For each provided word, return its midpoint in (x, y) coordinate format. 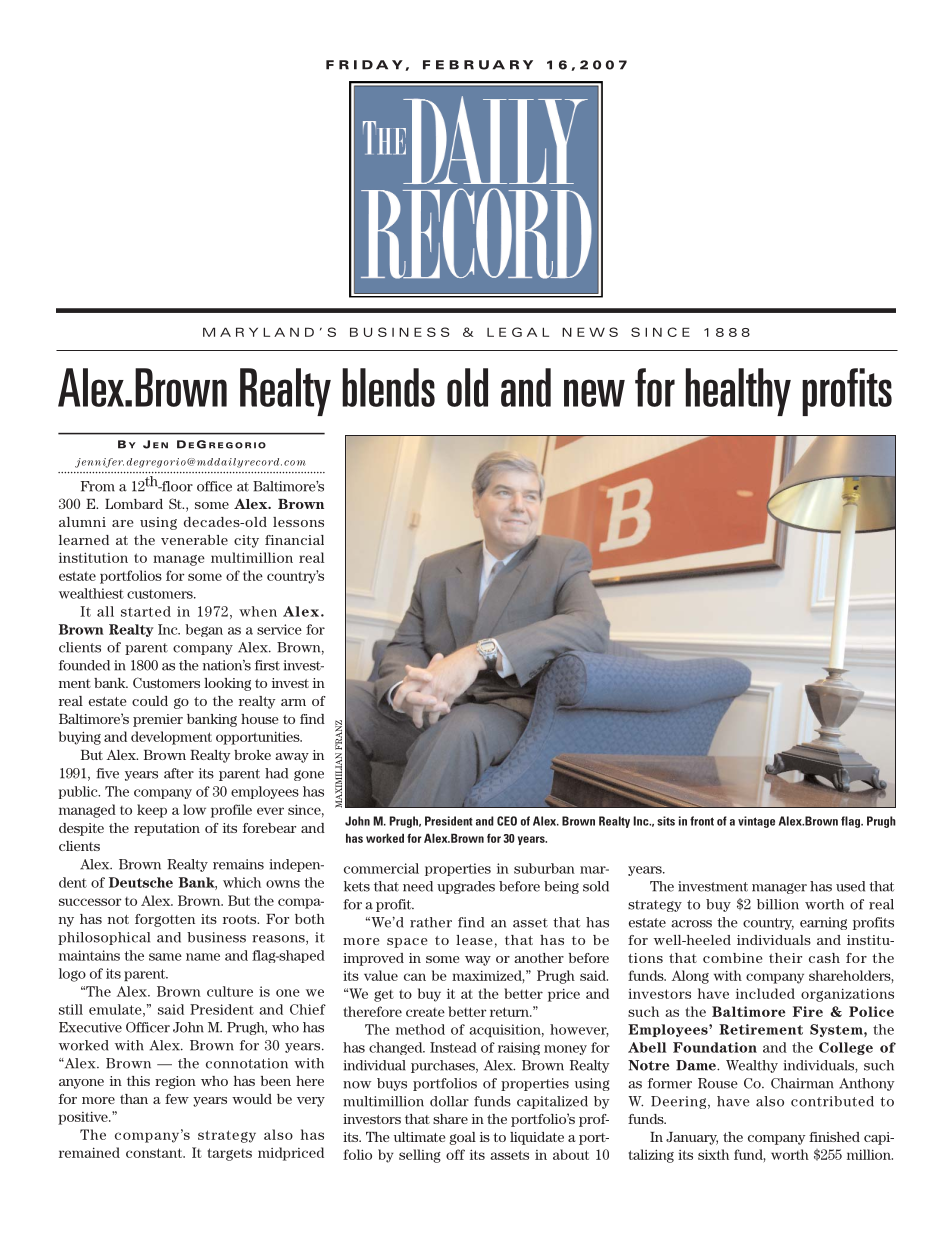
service (279, 629)
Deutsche (141, 882)
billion (778, 904)
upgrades (466, 887)
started (146, 611)
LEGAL (518, 332)
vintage (756, 822)
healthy (738, 392)
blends (388, 387)
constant (155, 1153)
